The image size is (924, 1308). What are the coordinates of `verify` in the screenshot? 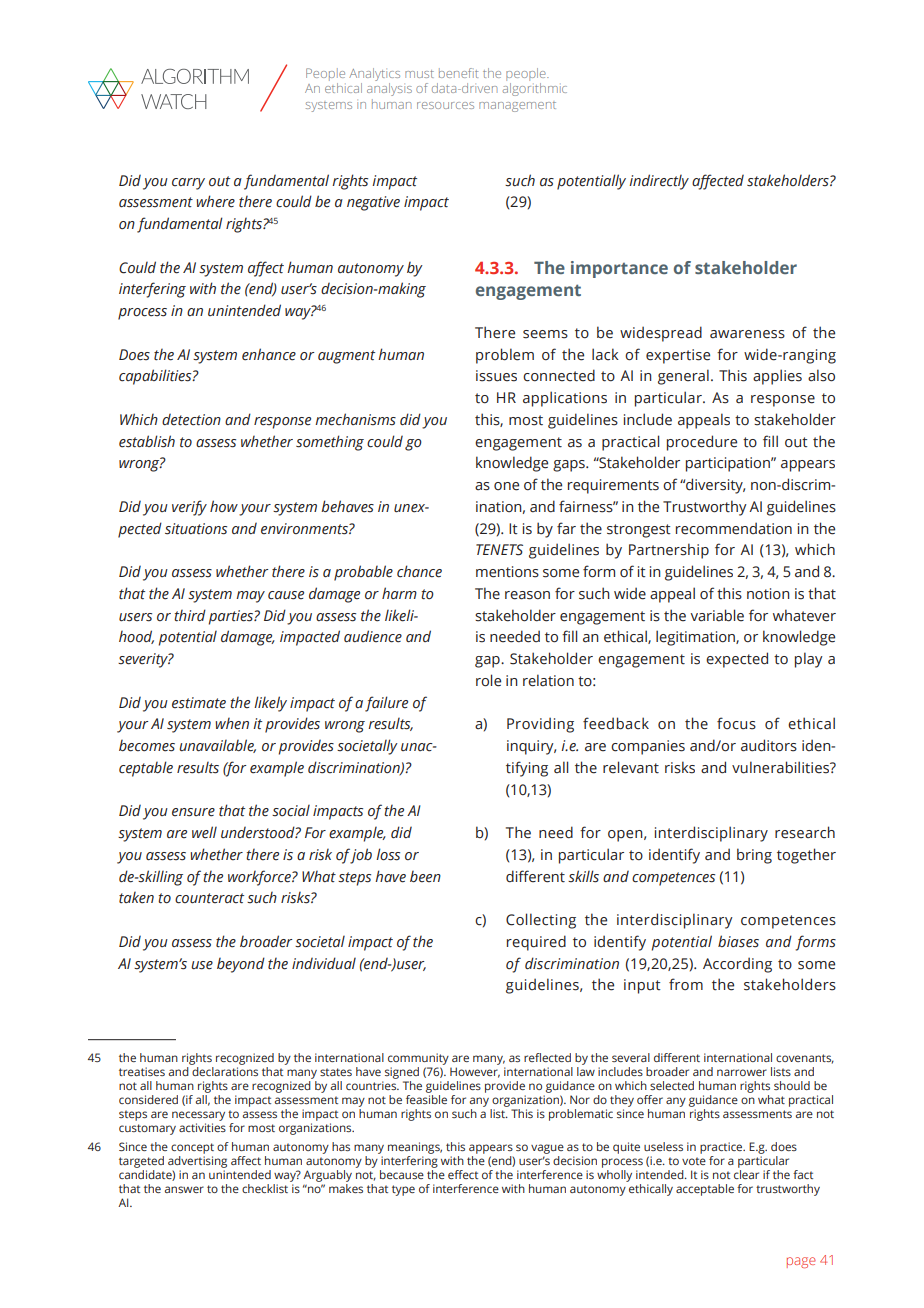 It's located at (189, 508).
